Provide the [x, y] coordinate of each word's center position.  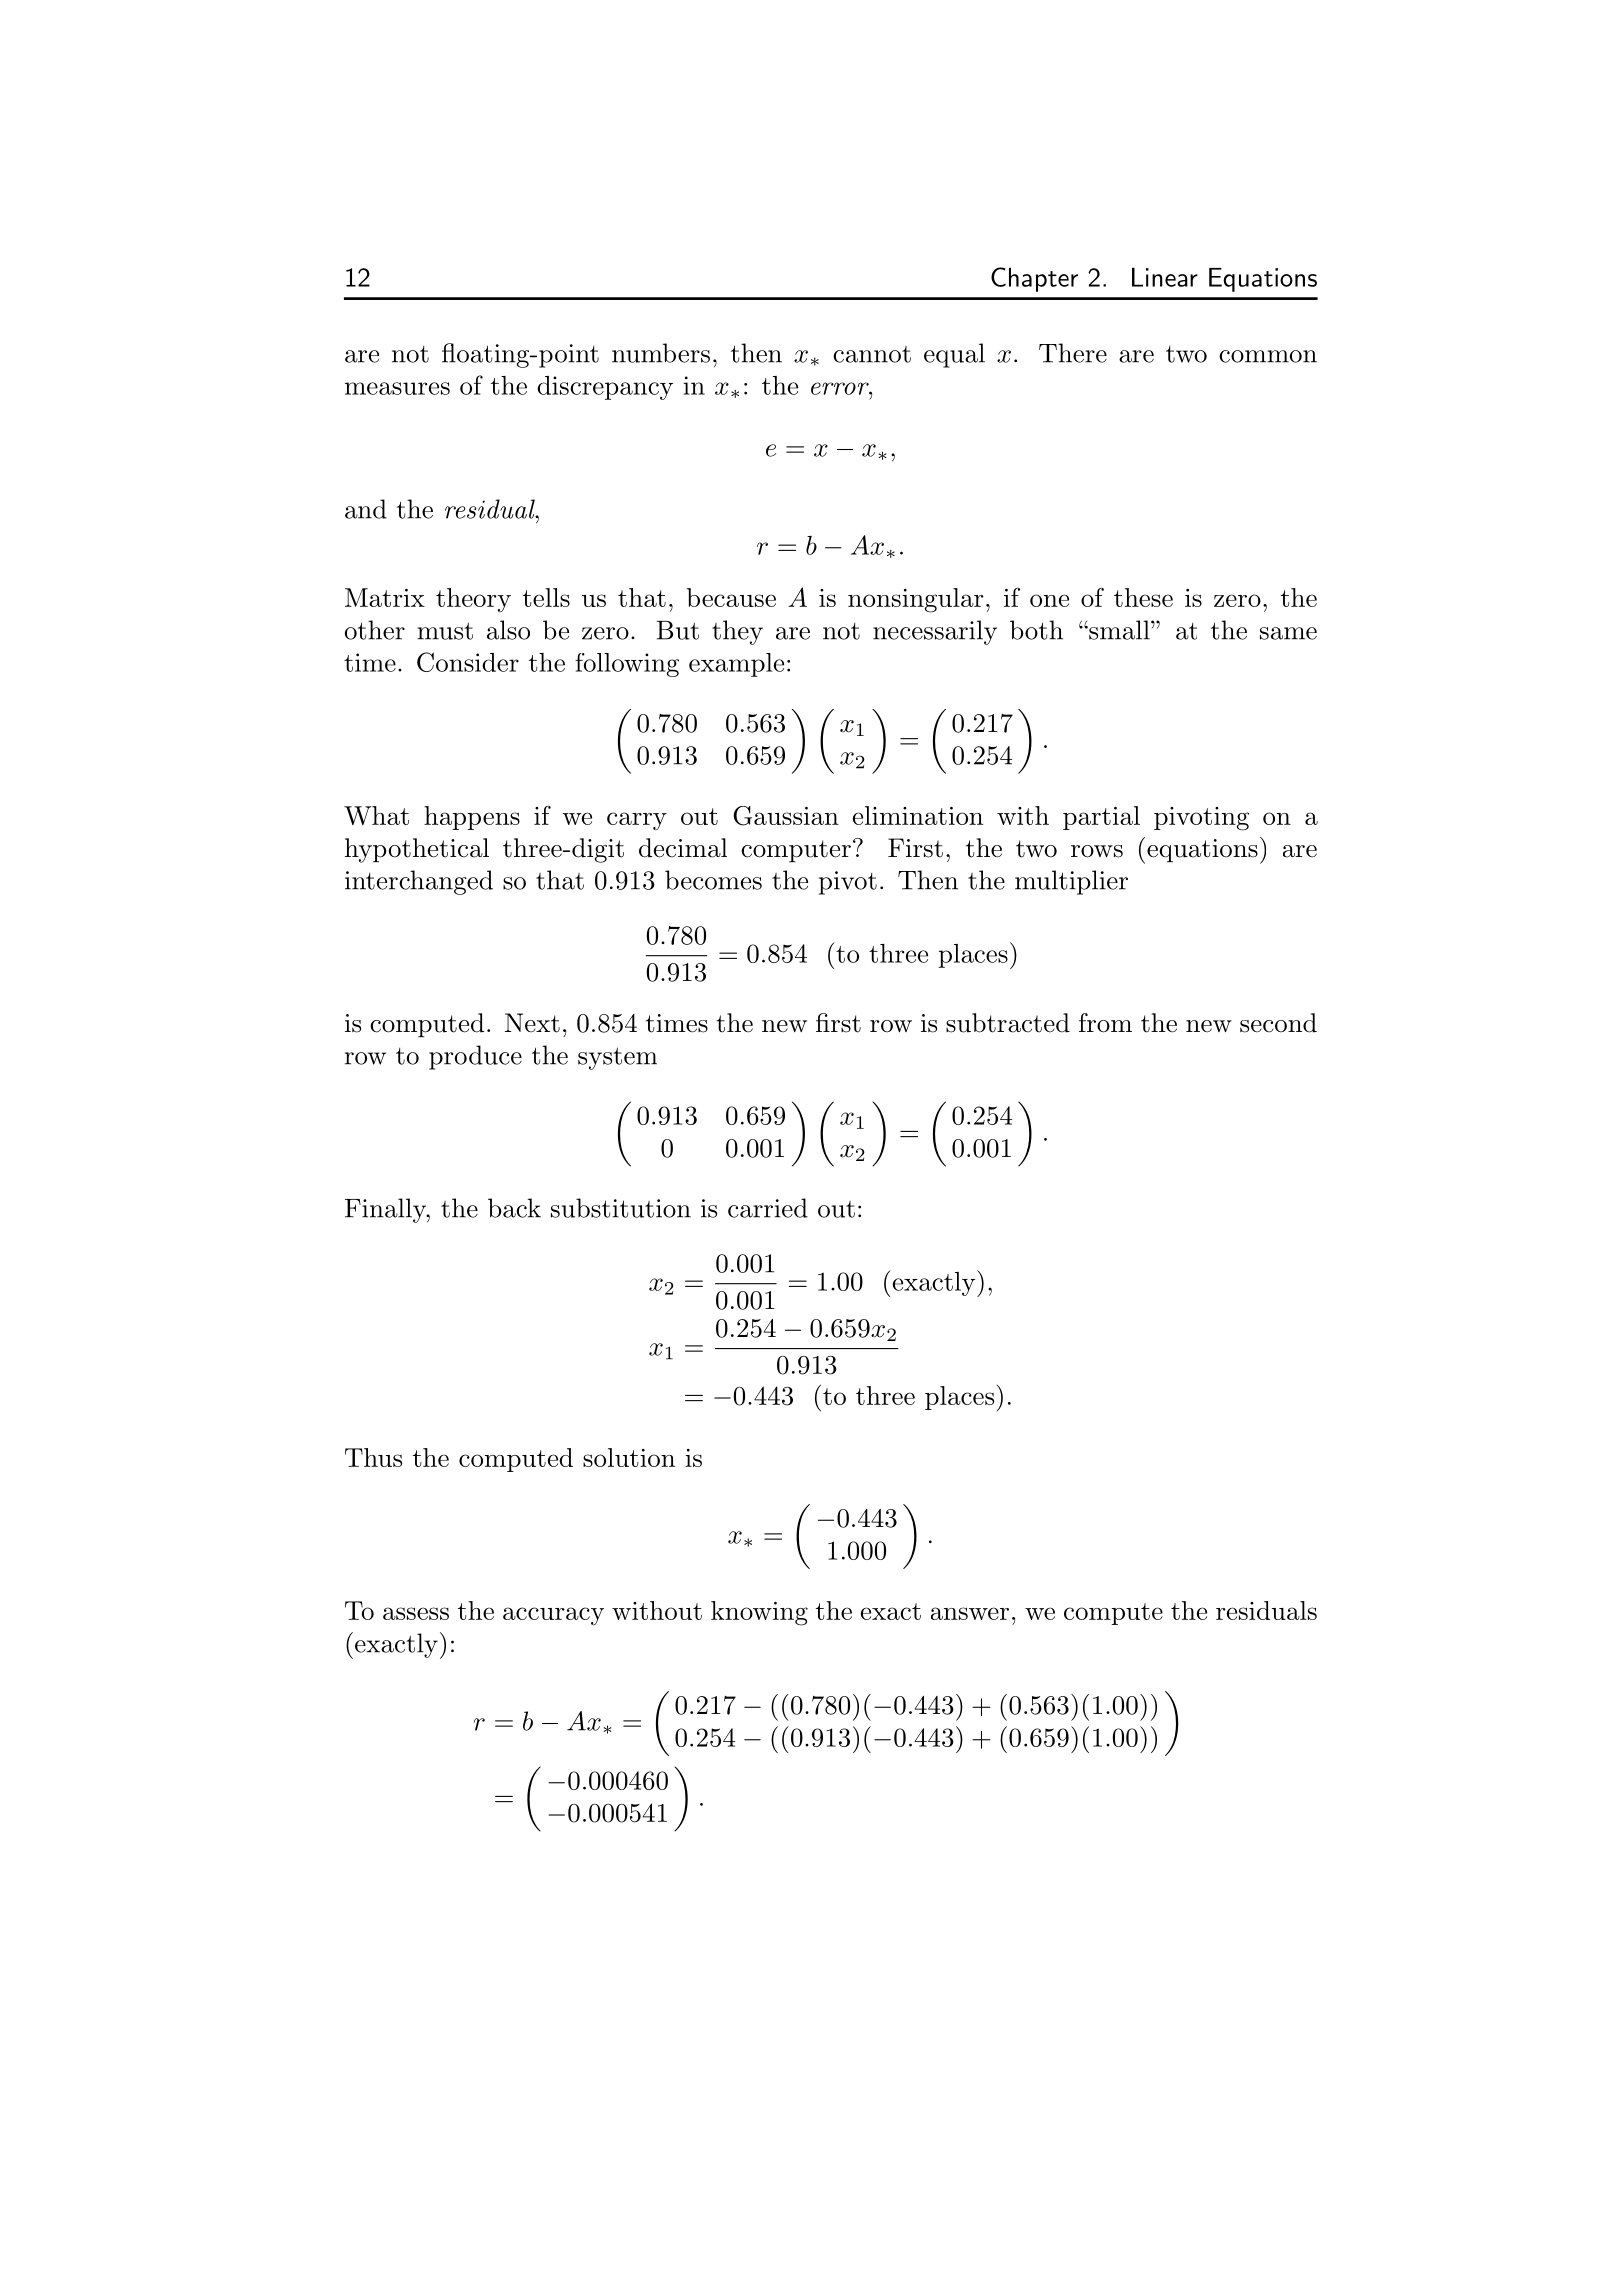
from [1105, 1023]
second [1278, 1023]
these [1143, 597]
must [445, 631]
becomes [713, 880]
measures [397, 388]
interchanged [419, 882]
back [514, 1208]
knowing [759, 1613]
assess [416, 1613]
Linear [1165, 277]
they [737, 632]
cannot [872, 354]
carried [768, 1208]
